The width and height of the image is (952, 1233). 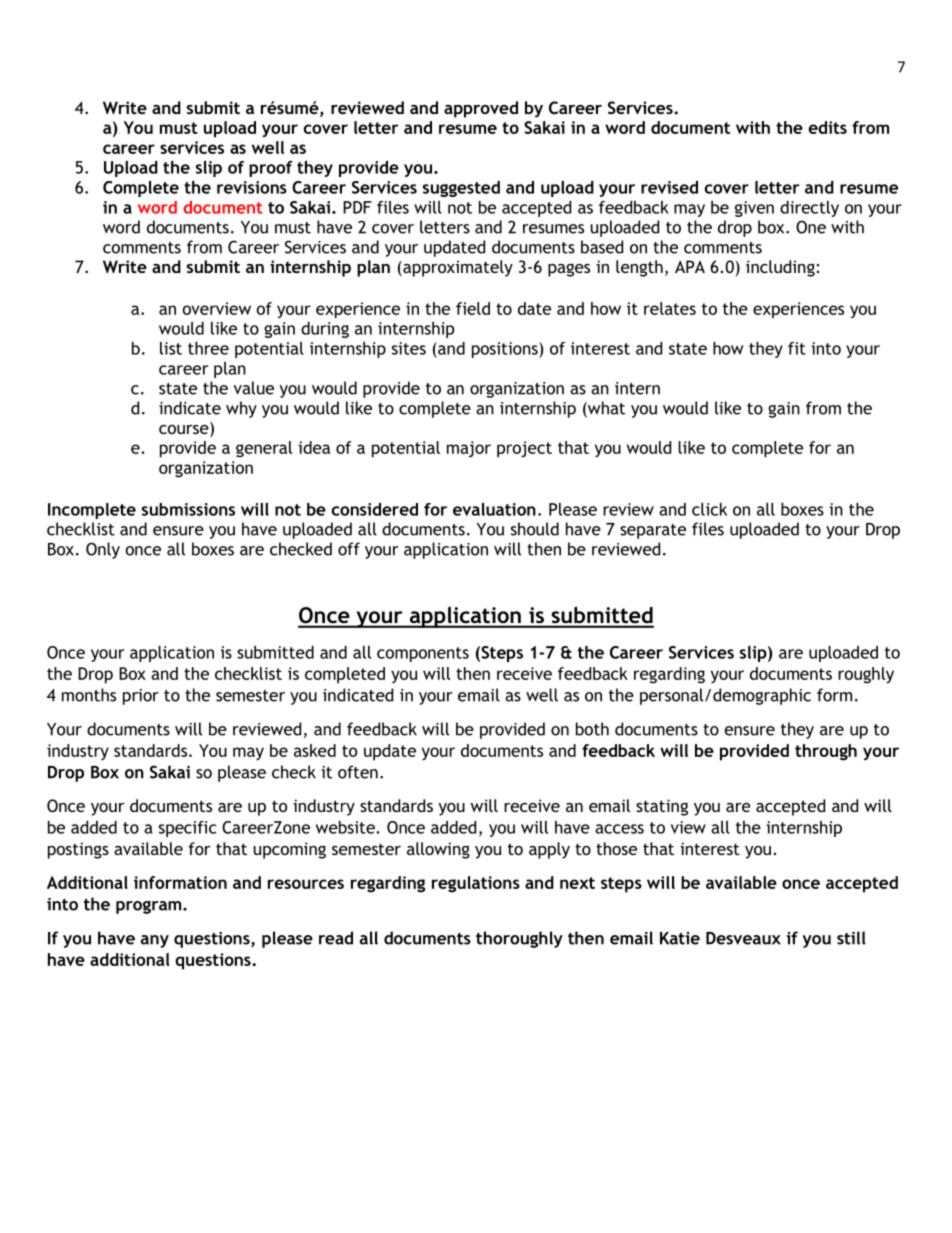 I want to click on fit, so click(x=797, y=348).
